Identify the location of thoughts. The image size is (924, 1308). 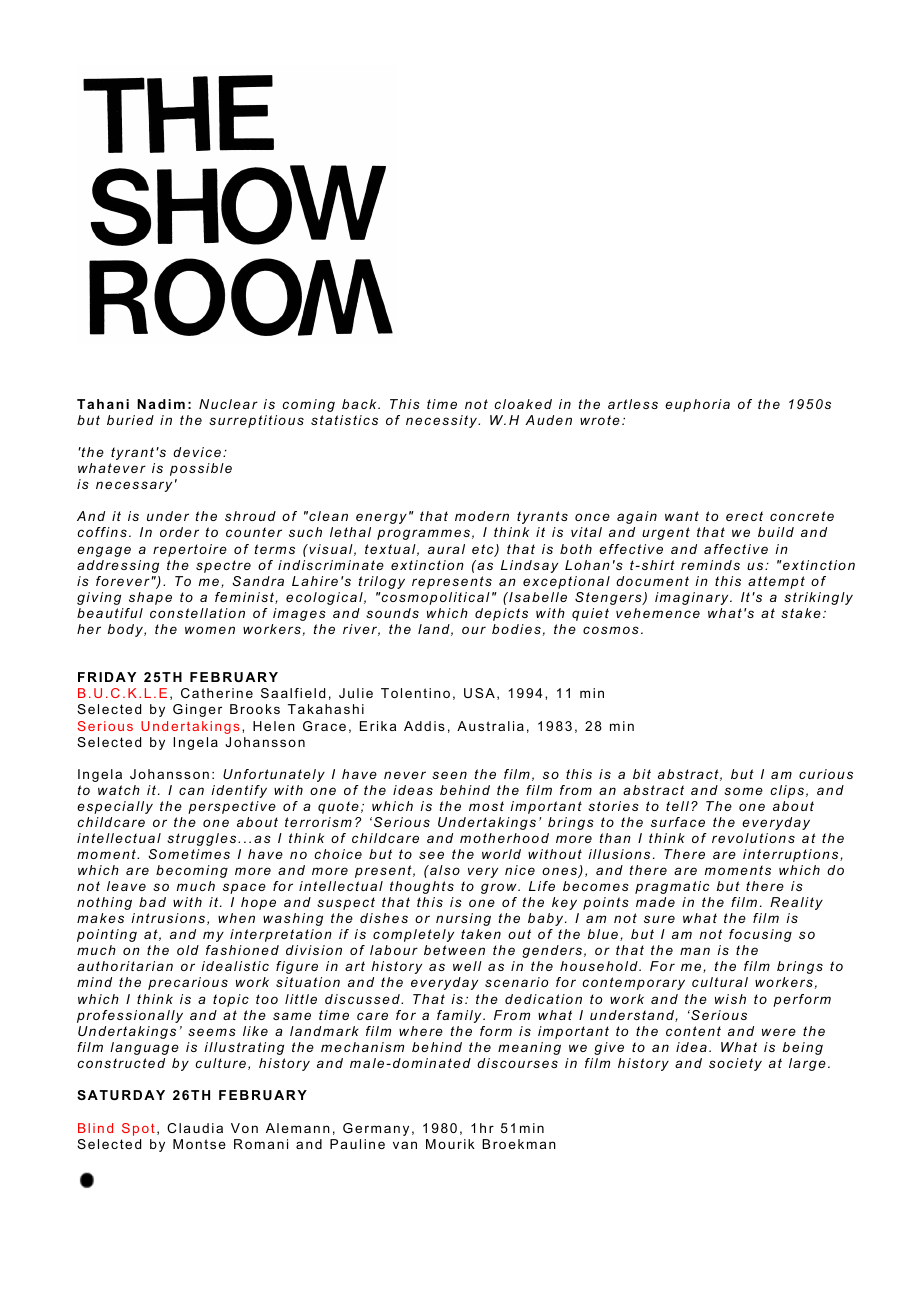
(422, 887).
